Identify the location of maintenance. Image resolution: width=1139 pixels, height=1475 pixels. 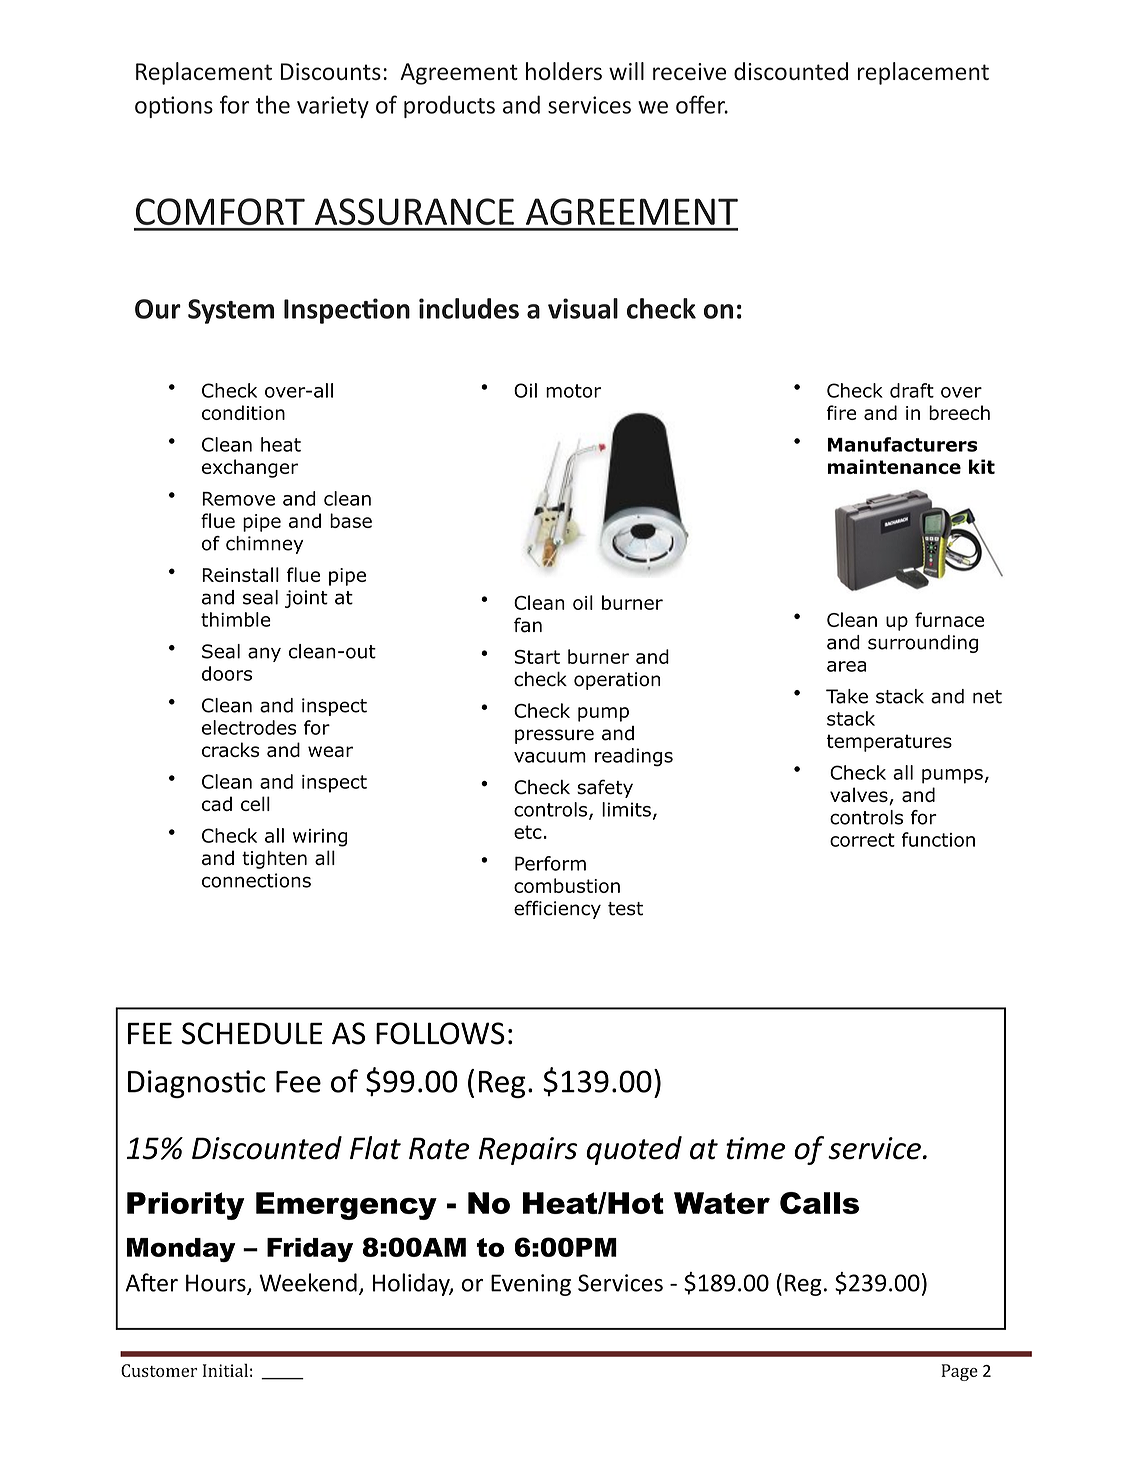
(894, 466).
